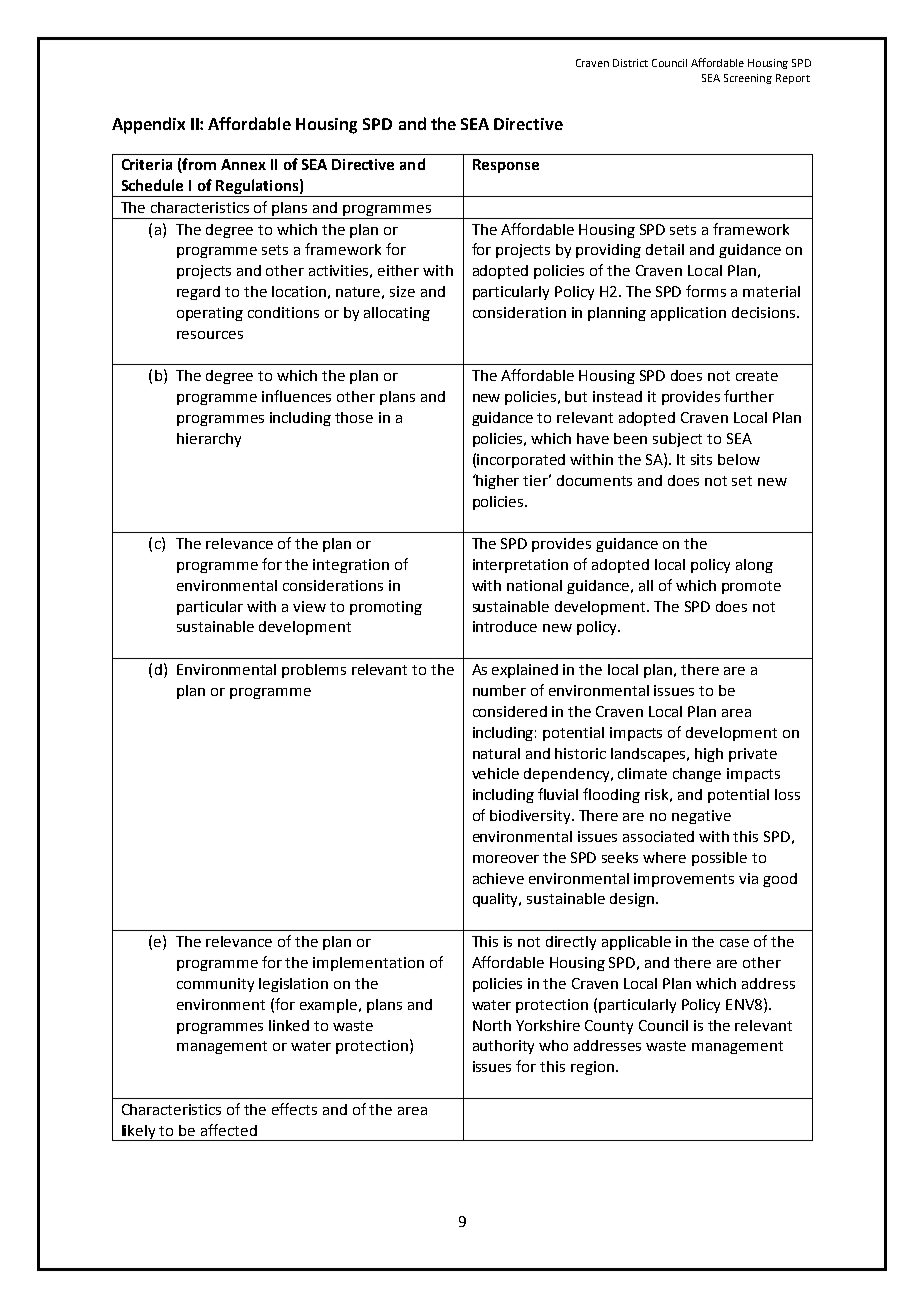 This page has width=924, height=1308. Describe the element at coordinates (503, 1047) in the page. I see `authority` at that location.
